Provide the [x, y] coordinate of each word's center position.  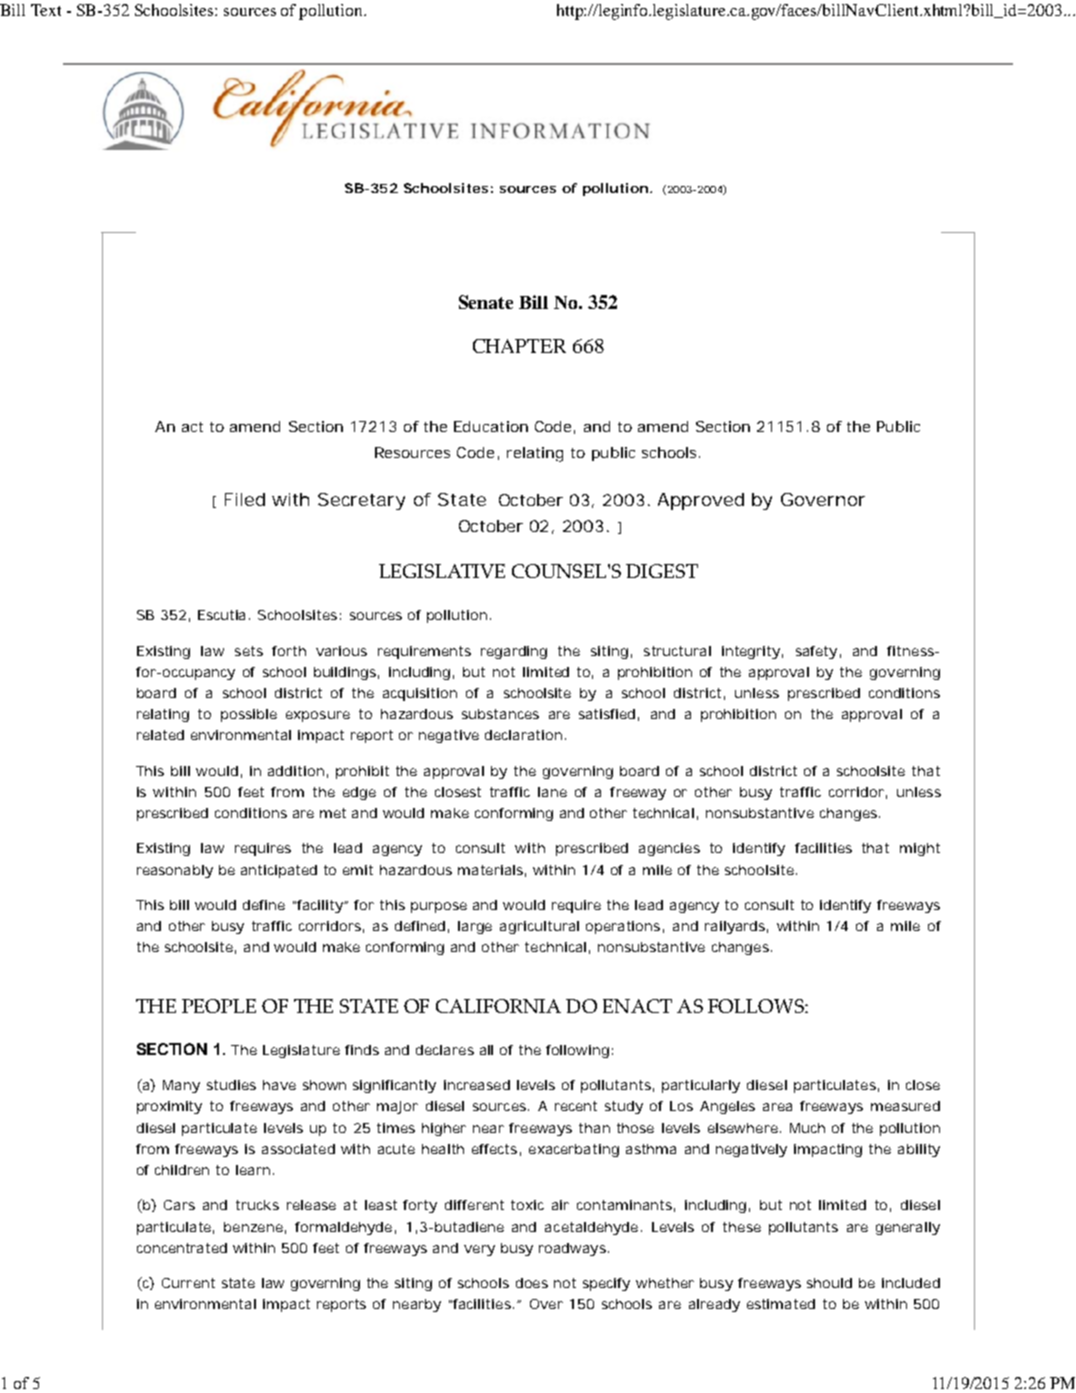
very [479, 1250]
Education [491, 426]
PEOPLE [219, 1006]
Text [46, 10]
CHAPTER [519, 346]
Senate [486, 302]
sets [249, 651]
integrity [752, 652]
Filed [245, 499]
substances [500, 714]
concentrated [182, 1248]
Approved [701, 501]
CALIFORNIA [498, 1006]
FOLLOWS [757, 1006]
